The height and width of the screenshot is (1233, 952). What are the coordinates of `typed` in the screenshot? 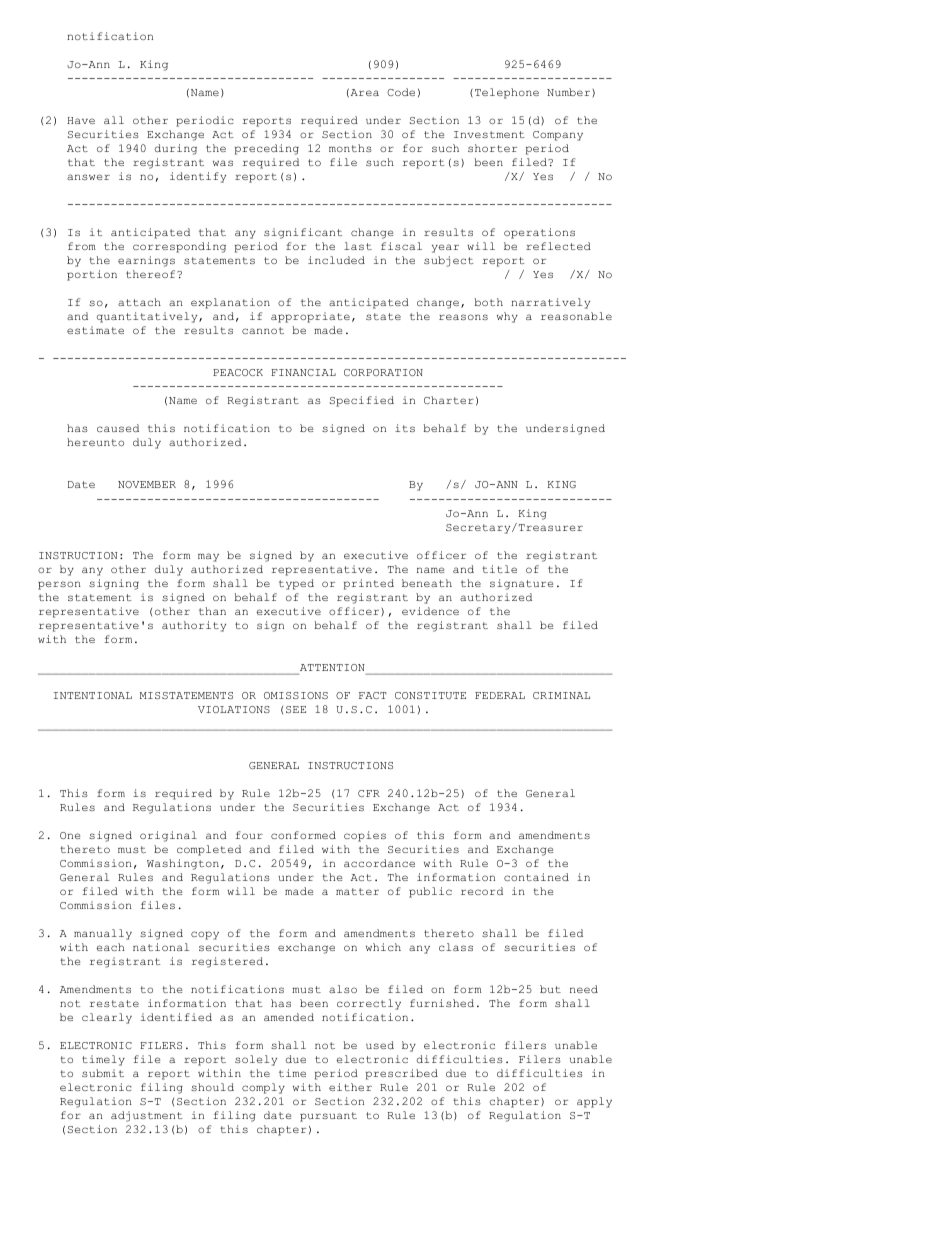 It's located at (296, 584).
